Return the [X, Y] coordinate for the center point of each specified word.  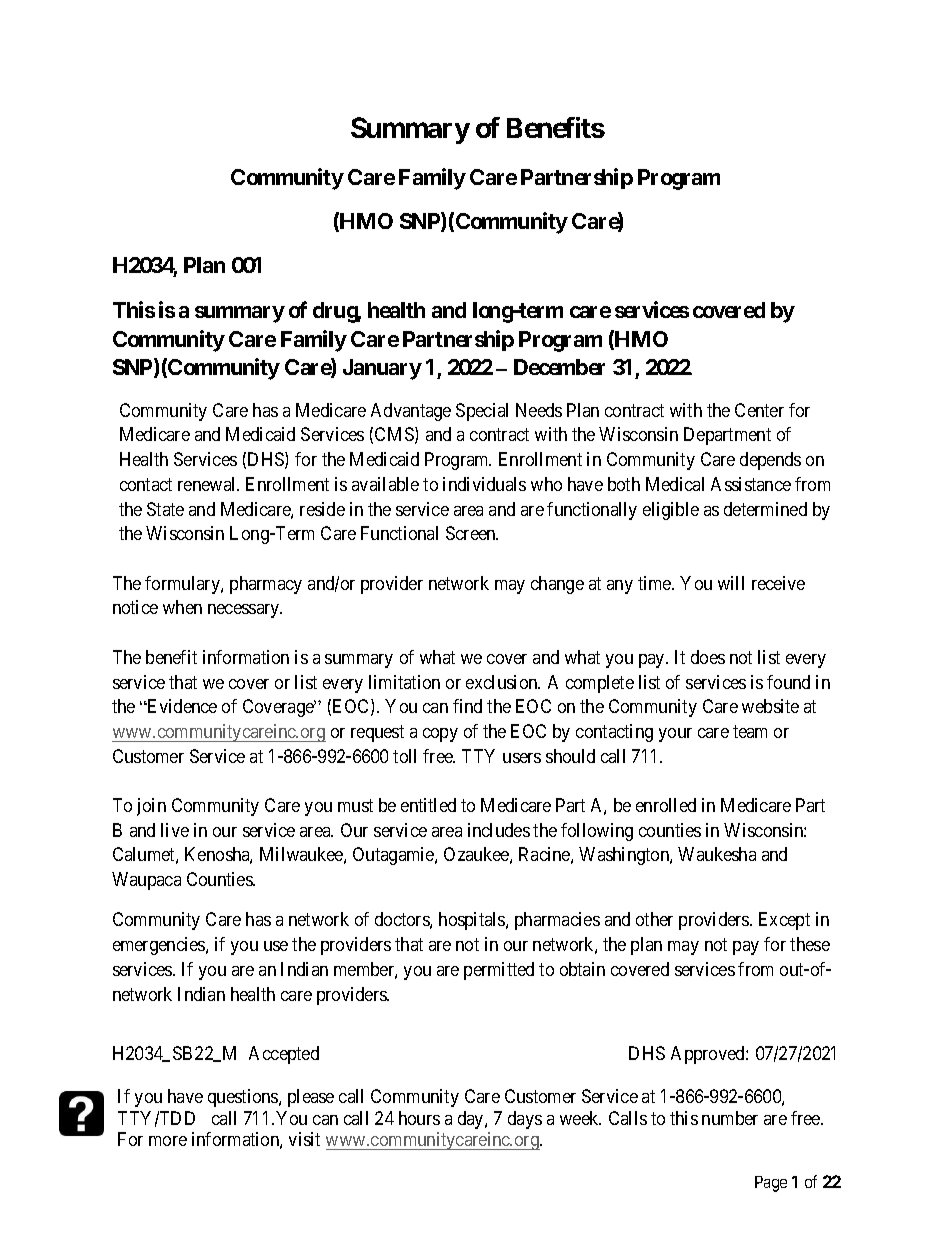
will [731, 583]
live [175, 830]
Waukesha [717, 854]
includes [499, 830]
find [467, 706]
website [770, 706]
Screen [472, 533]
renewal [208, 484]
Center [759, 410]
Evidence [181, 706]
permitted [499, 971]
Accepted [284, 1055]
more [168, 1141]
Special [482, 412]
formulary [183, 585]
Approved [709, 1055]
